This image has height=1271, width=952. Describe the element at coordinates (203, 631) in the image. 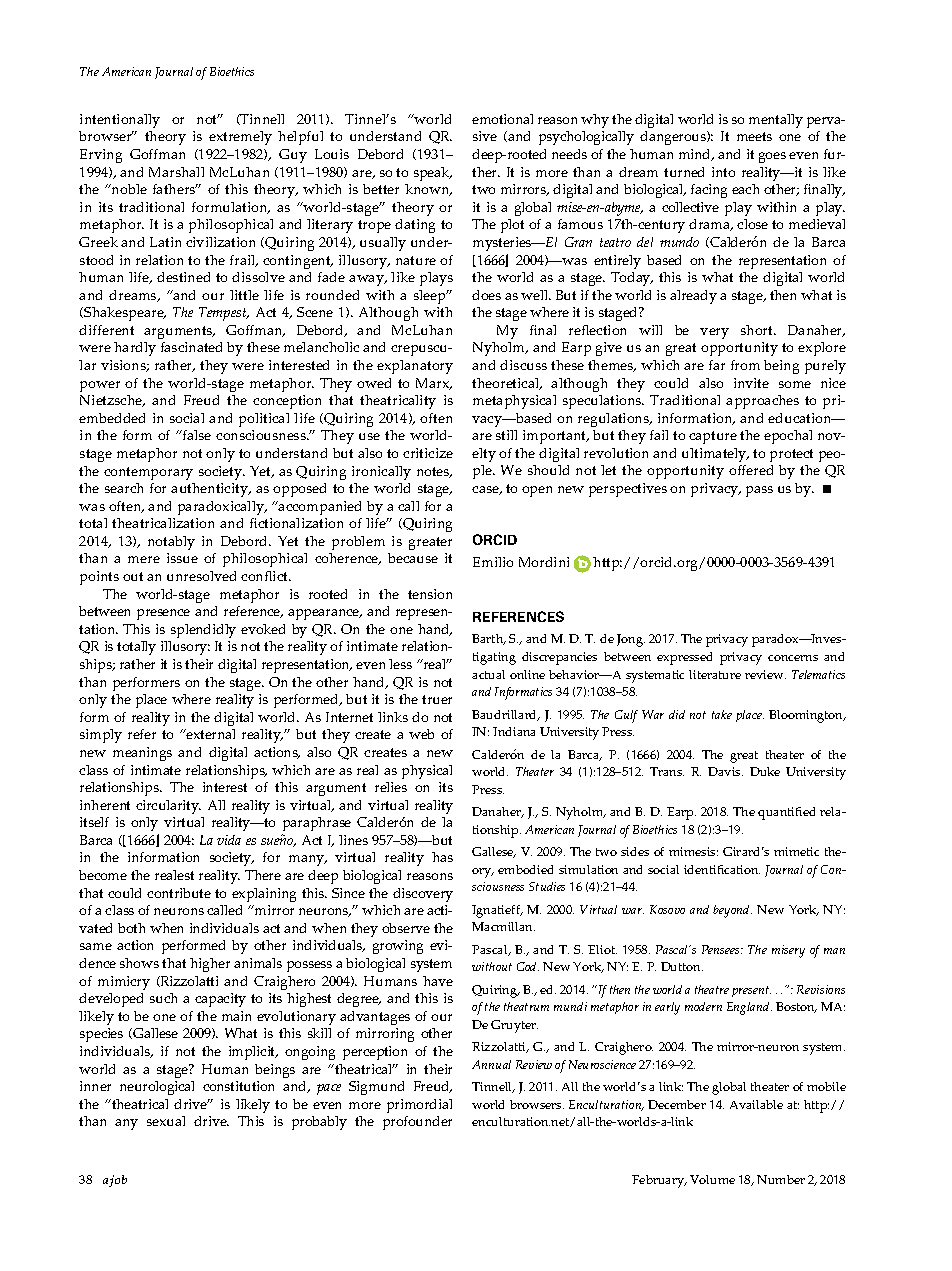

I see `splendidly` at that location.
